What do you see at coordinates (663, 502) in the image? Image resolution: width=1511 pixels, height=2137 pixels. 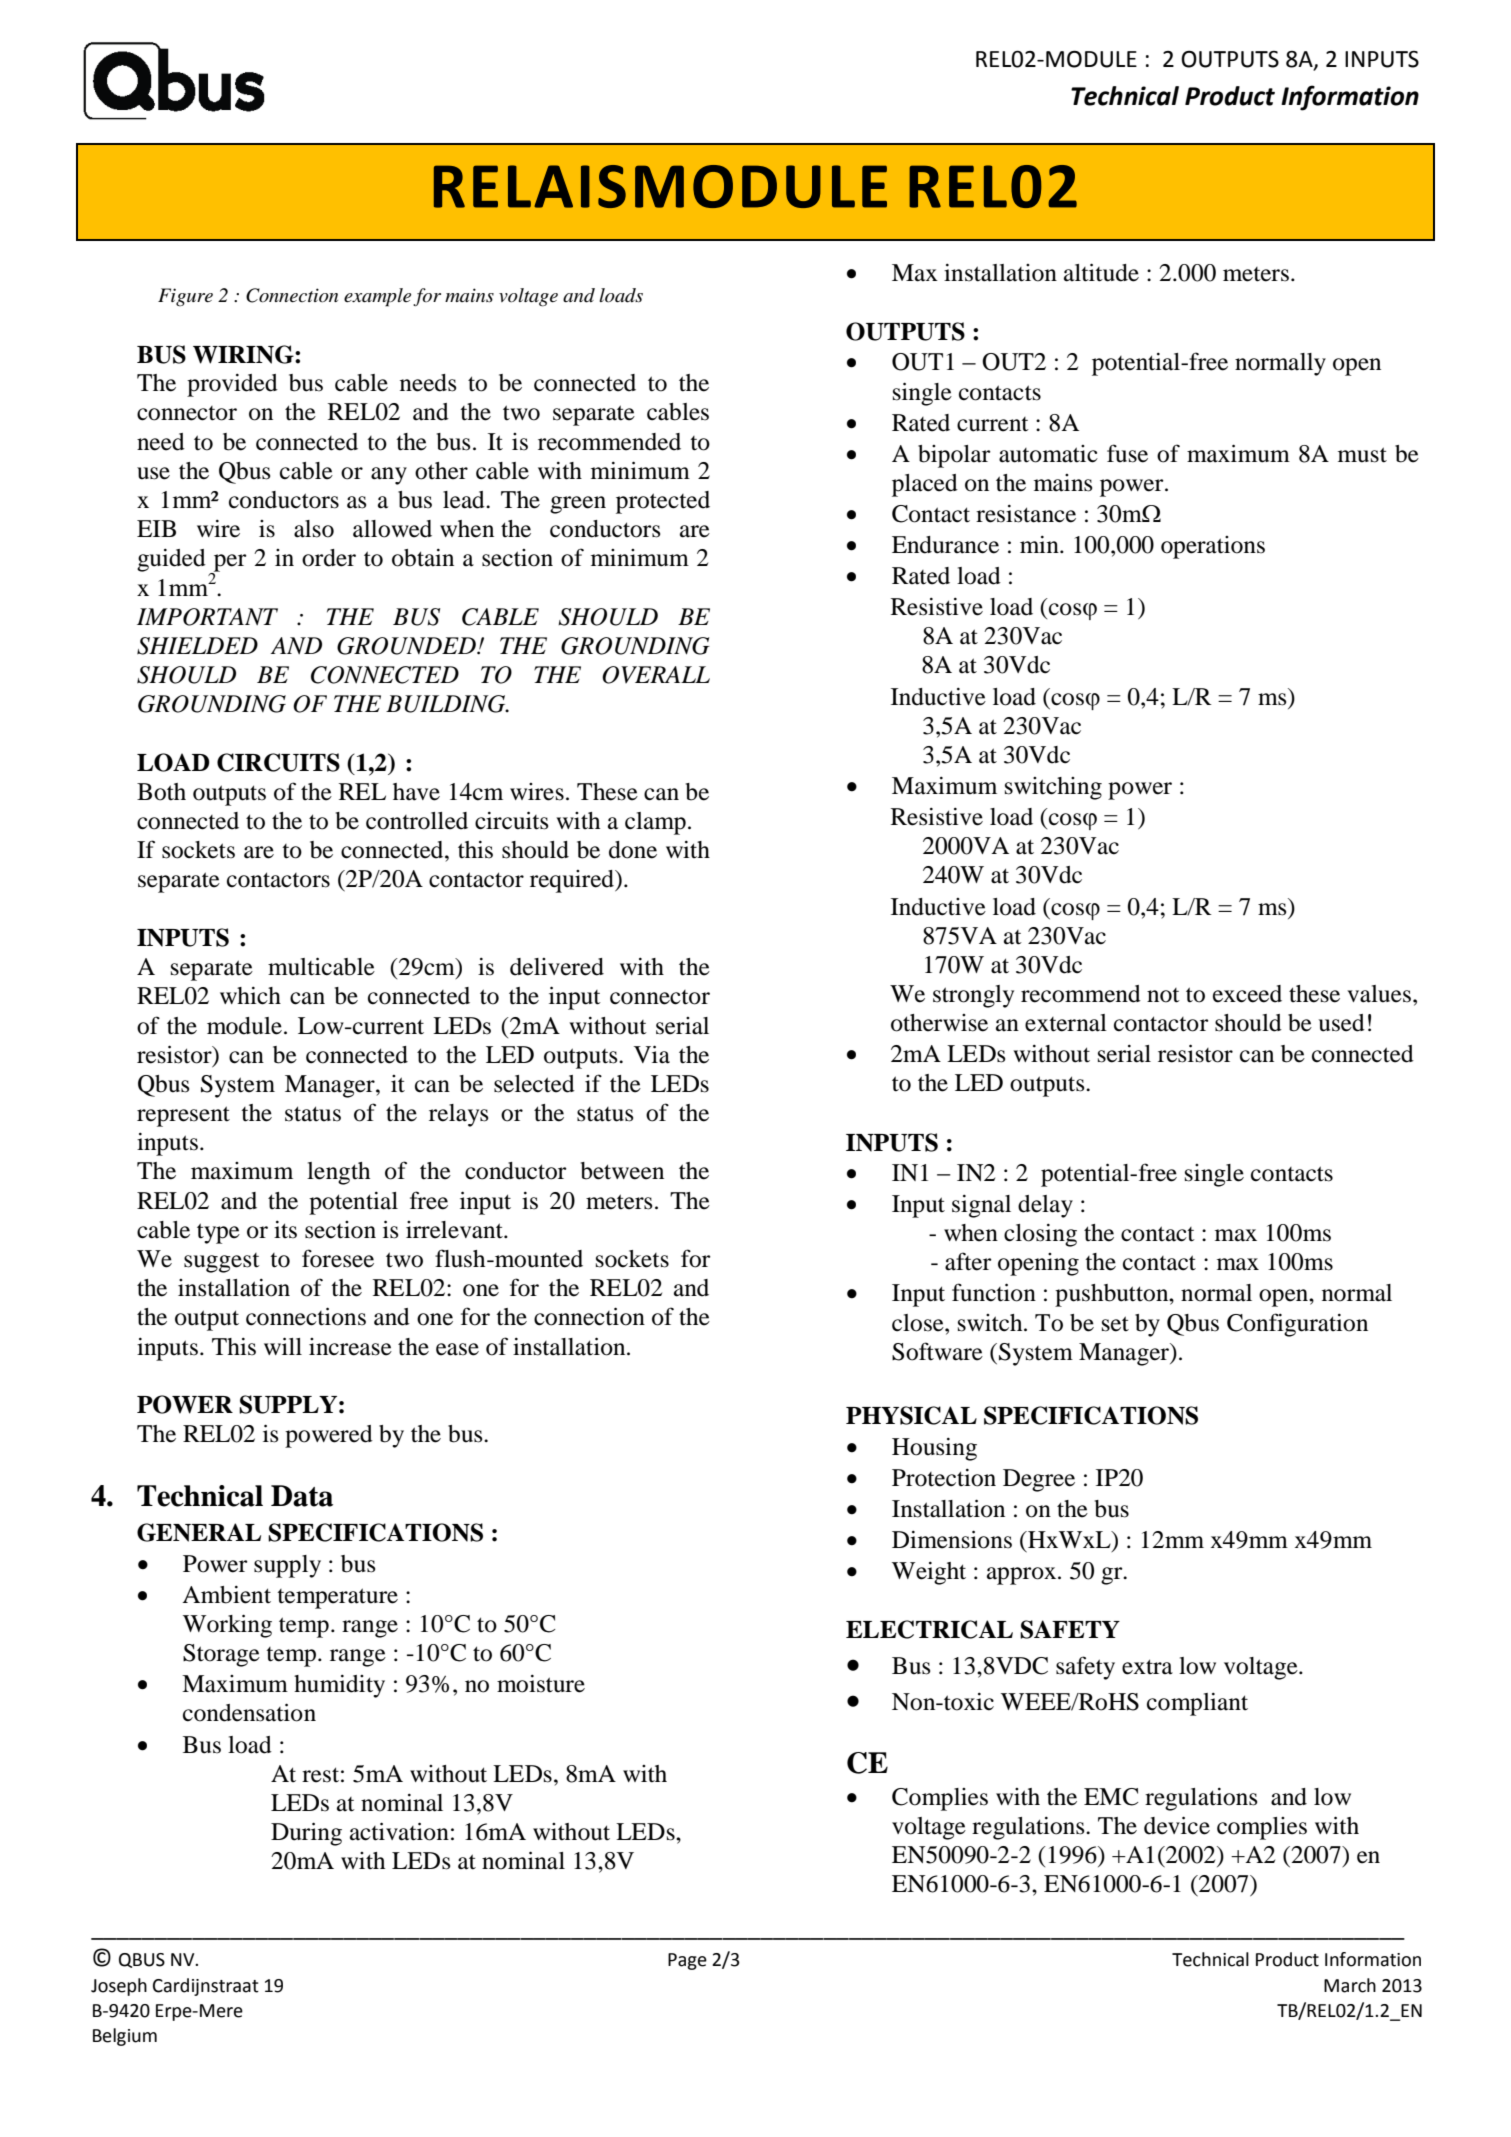 I see `protected` at bounding box center [663, 502].
